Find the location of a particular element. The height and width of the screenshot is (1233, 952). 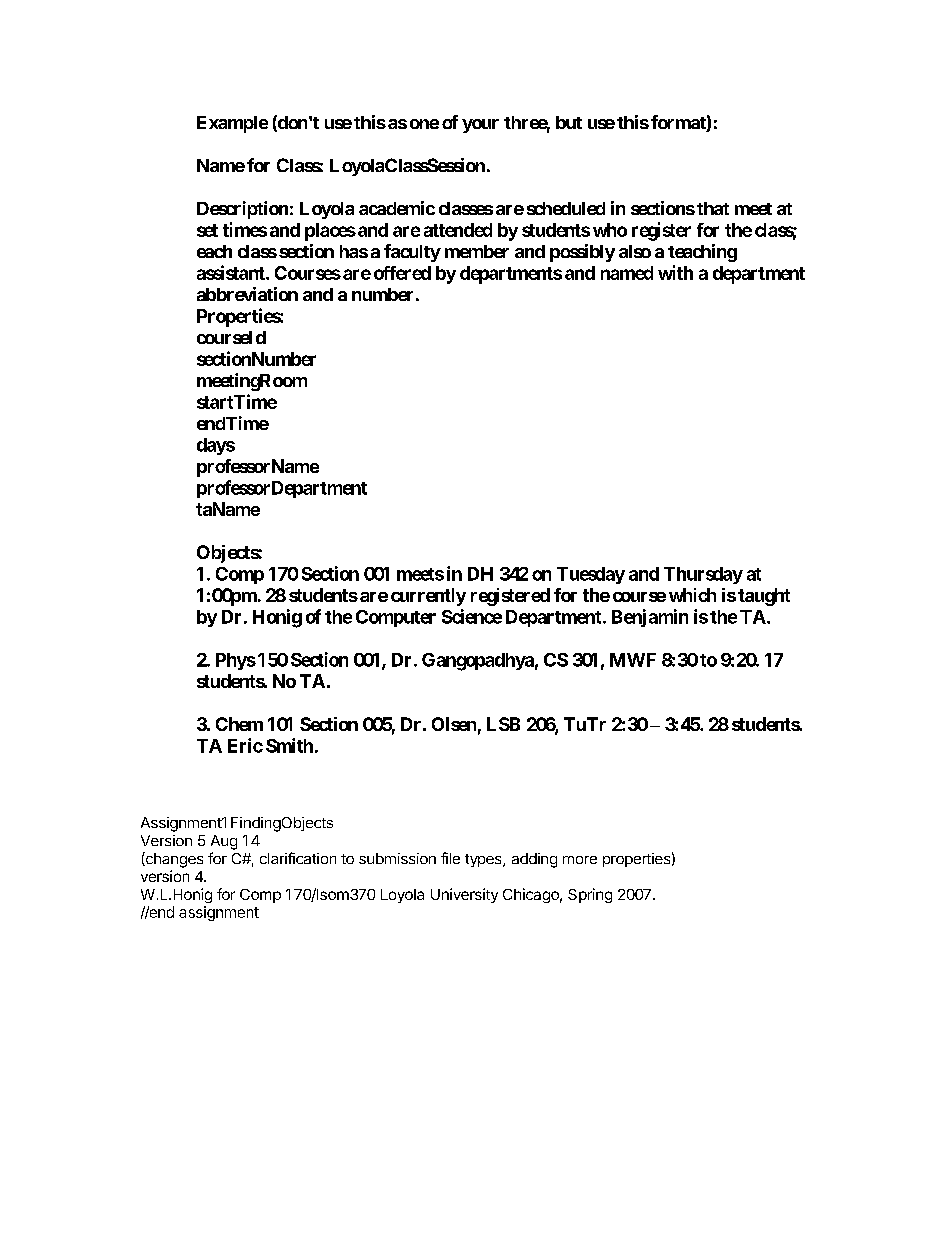

your is located at coordinates (480, 126).
